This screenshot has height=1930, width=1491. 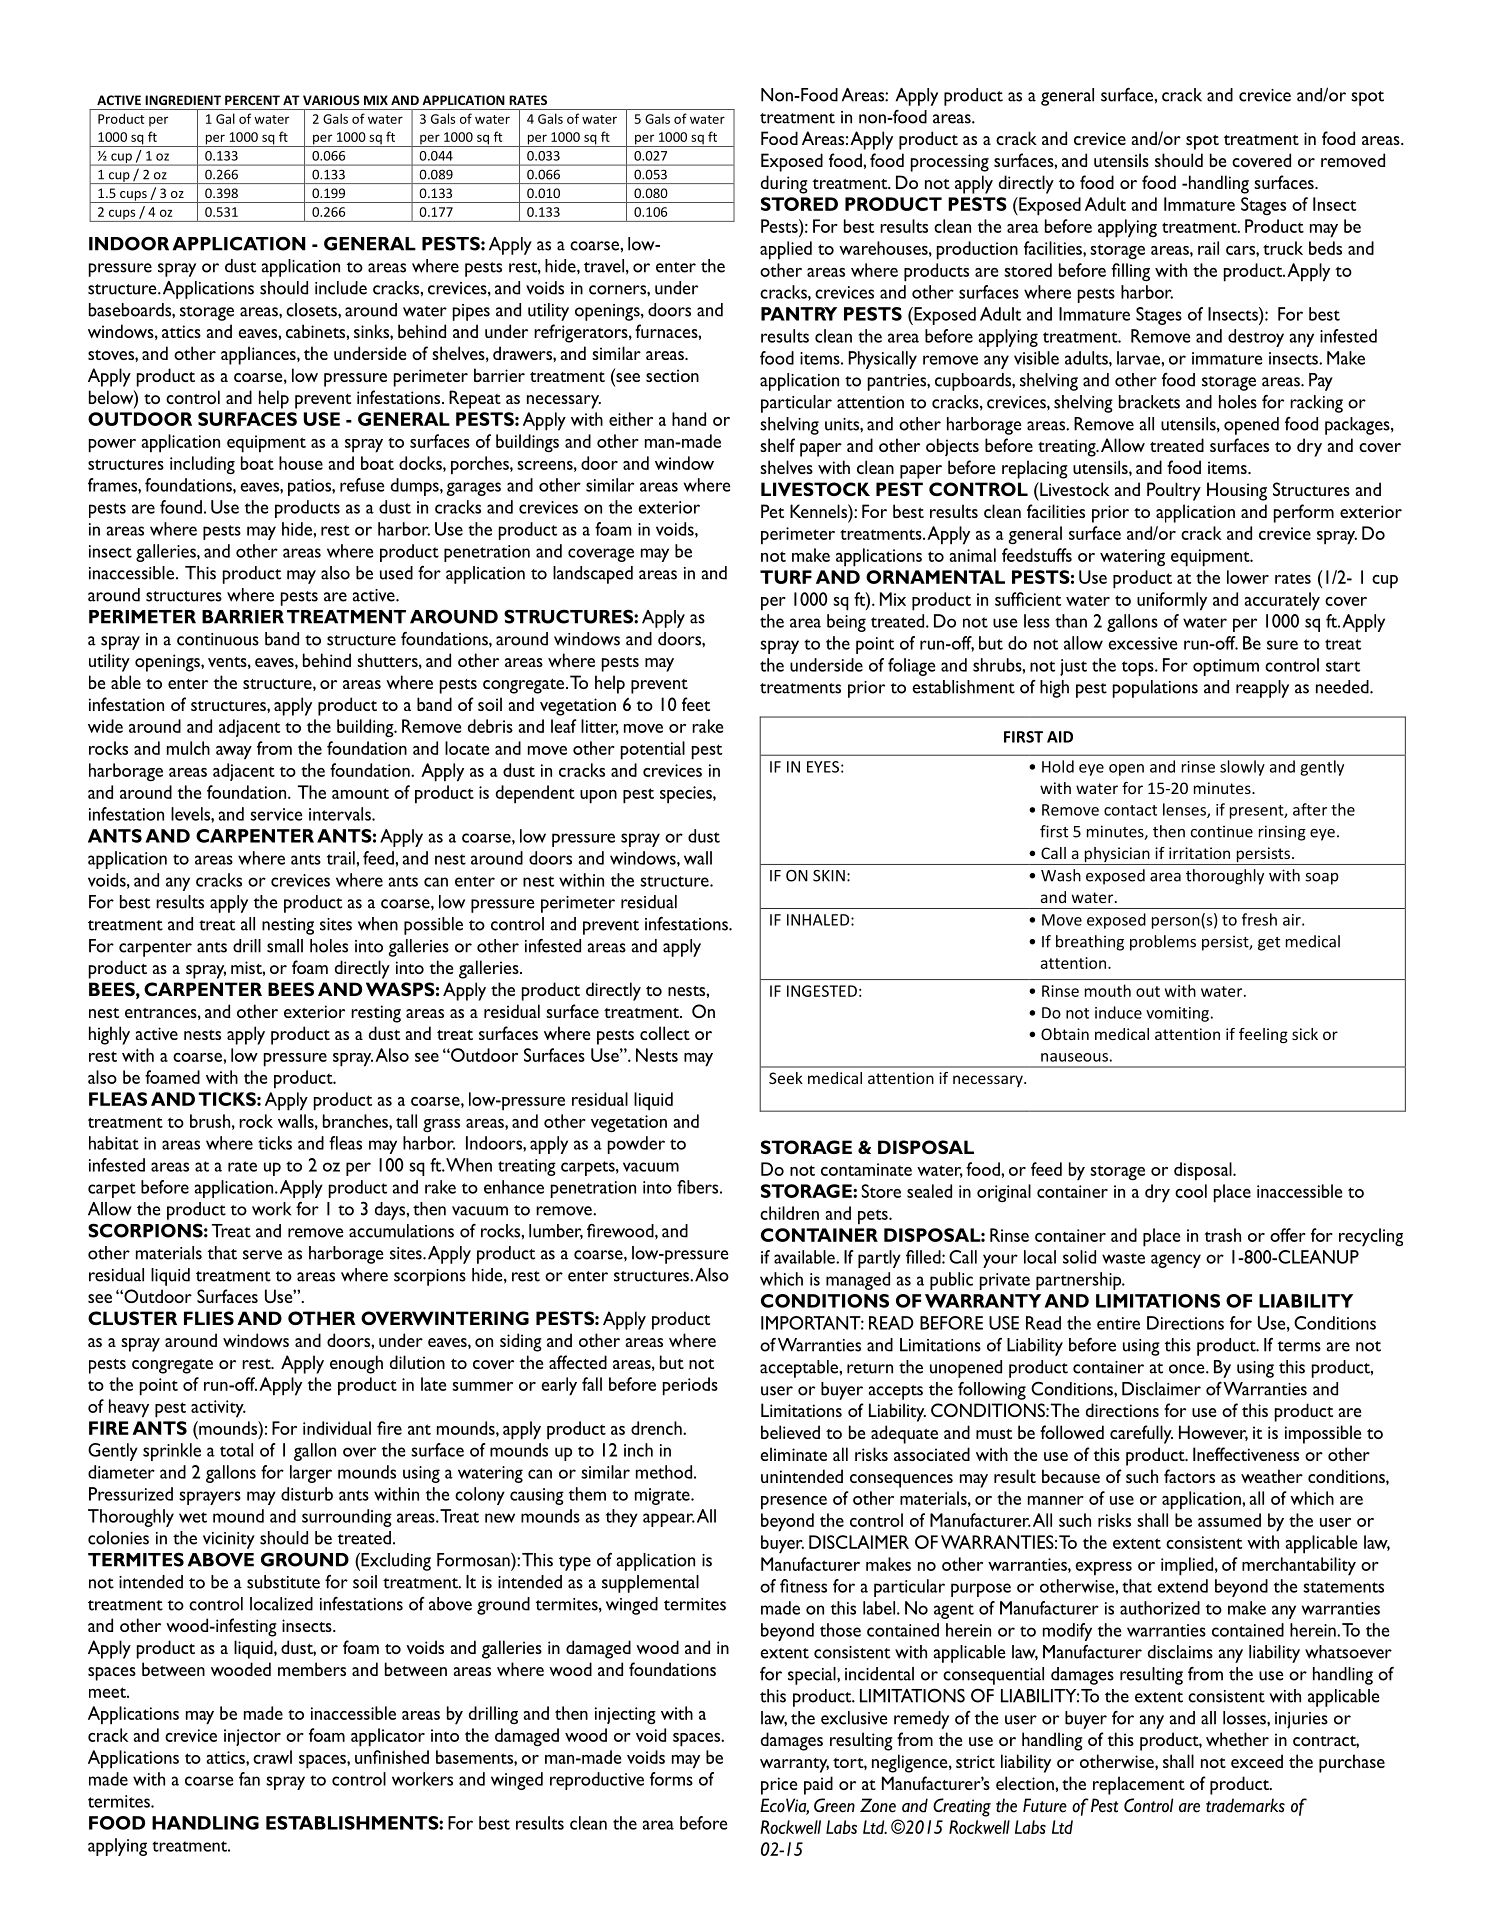 I want to click on during, so click(x=784, y=184).
